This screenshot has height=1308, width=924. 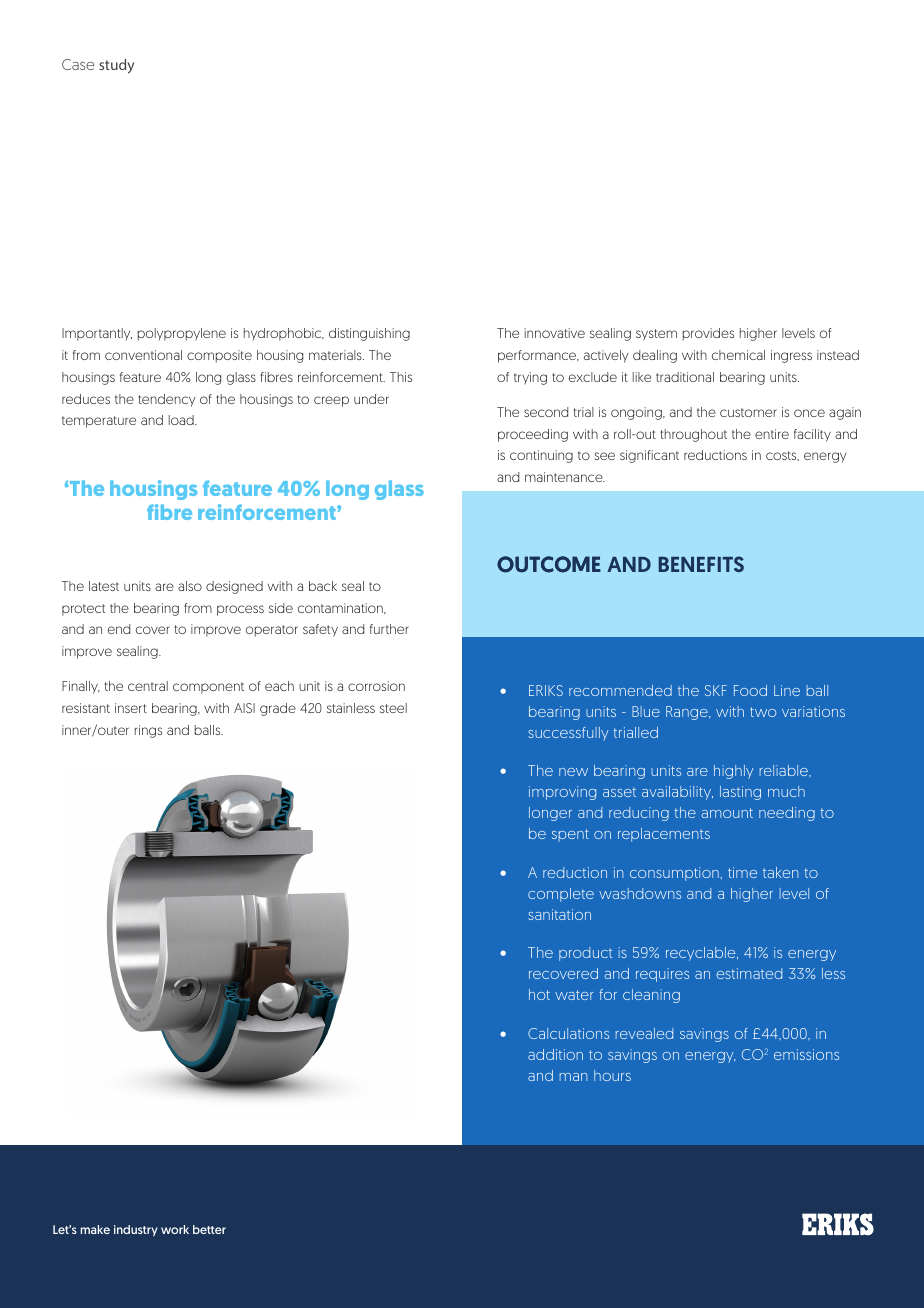 What do you see at coordinates (148, 731) in the screenshot?
I see `rings` at bounding box center [148, 731].
